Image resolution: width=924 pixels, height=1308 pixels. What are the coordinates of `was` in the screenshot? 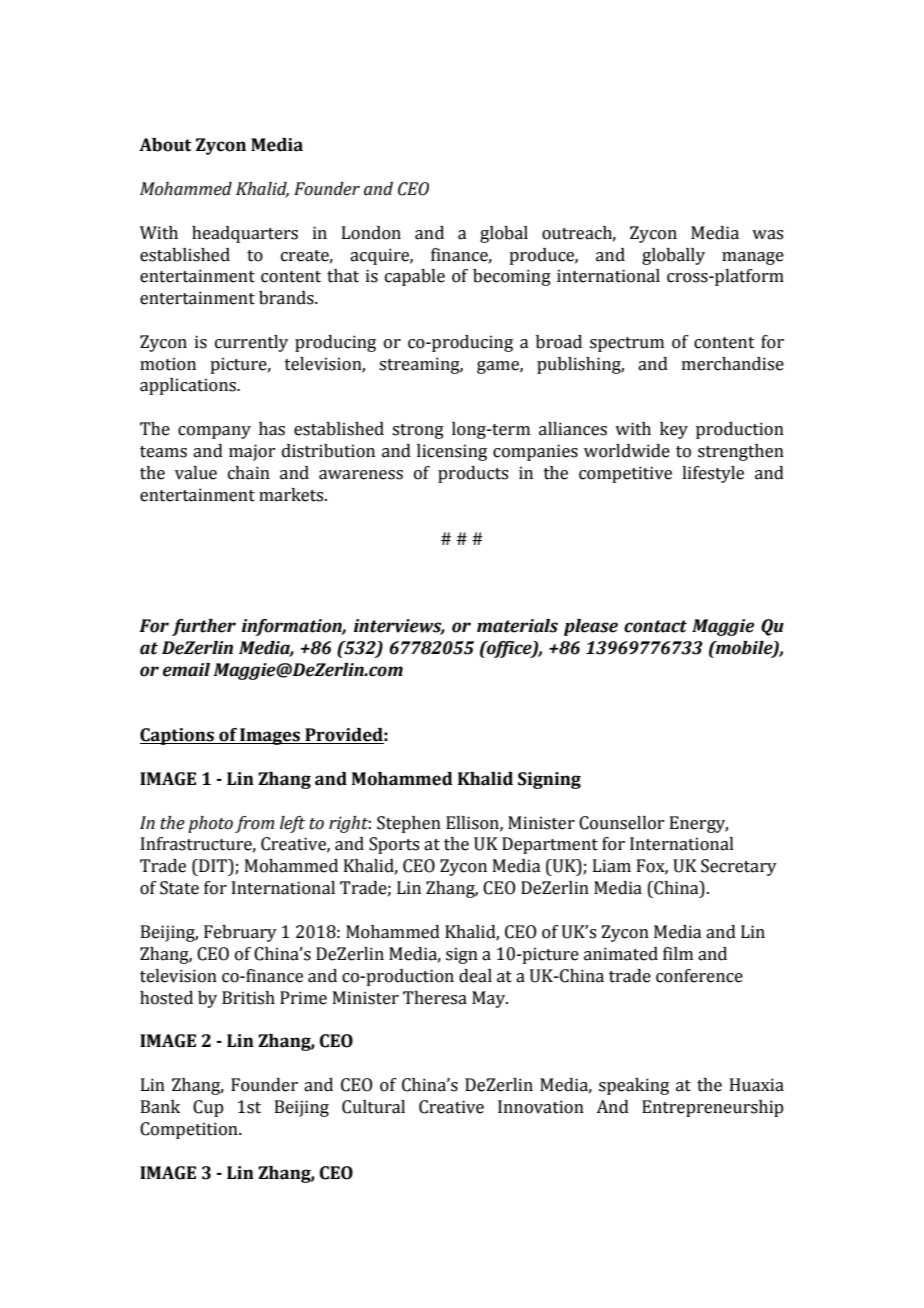 It's located at (767, 235).
